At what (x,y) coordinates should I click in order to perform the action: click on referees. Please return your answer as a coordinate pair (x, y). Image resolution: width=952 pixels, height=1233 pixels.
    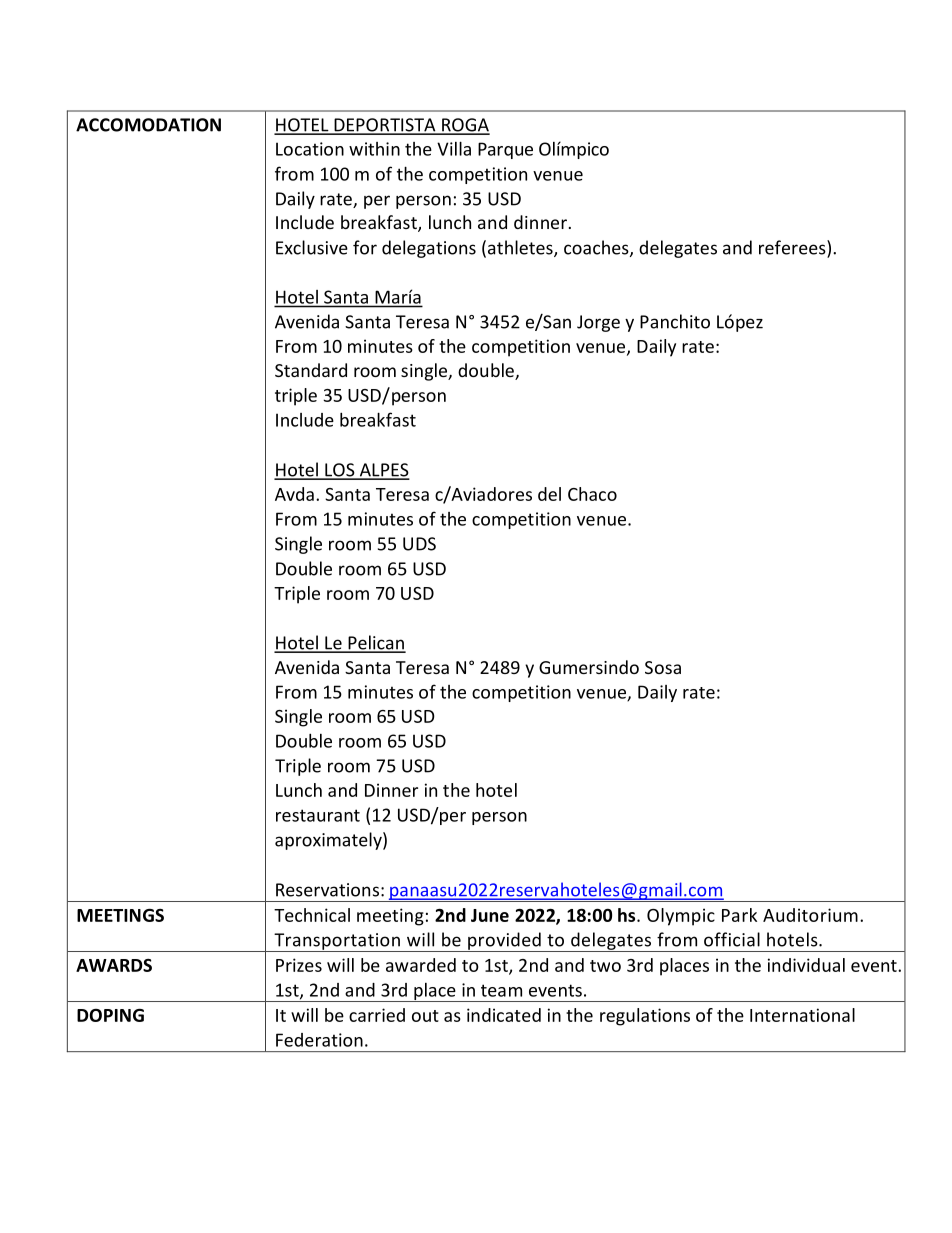
    Looking at the image, I should click on (793, 248).
